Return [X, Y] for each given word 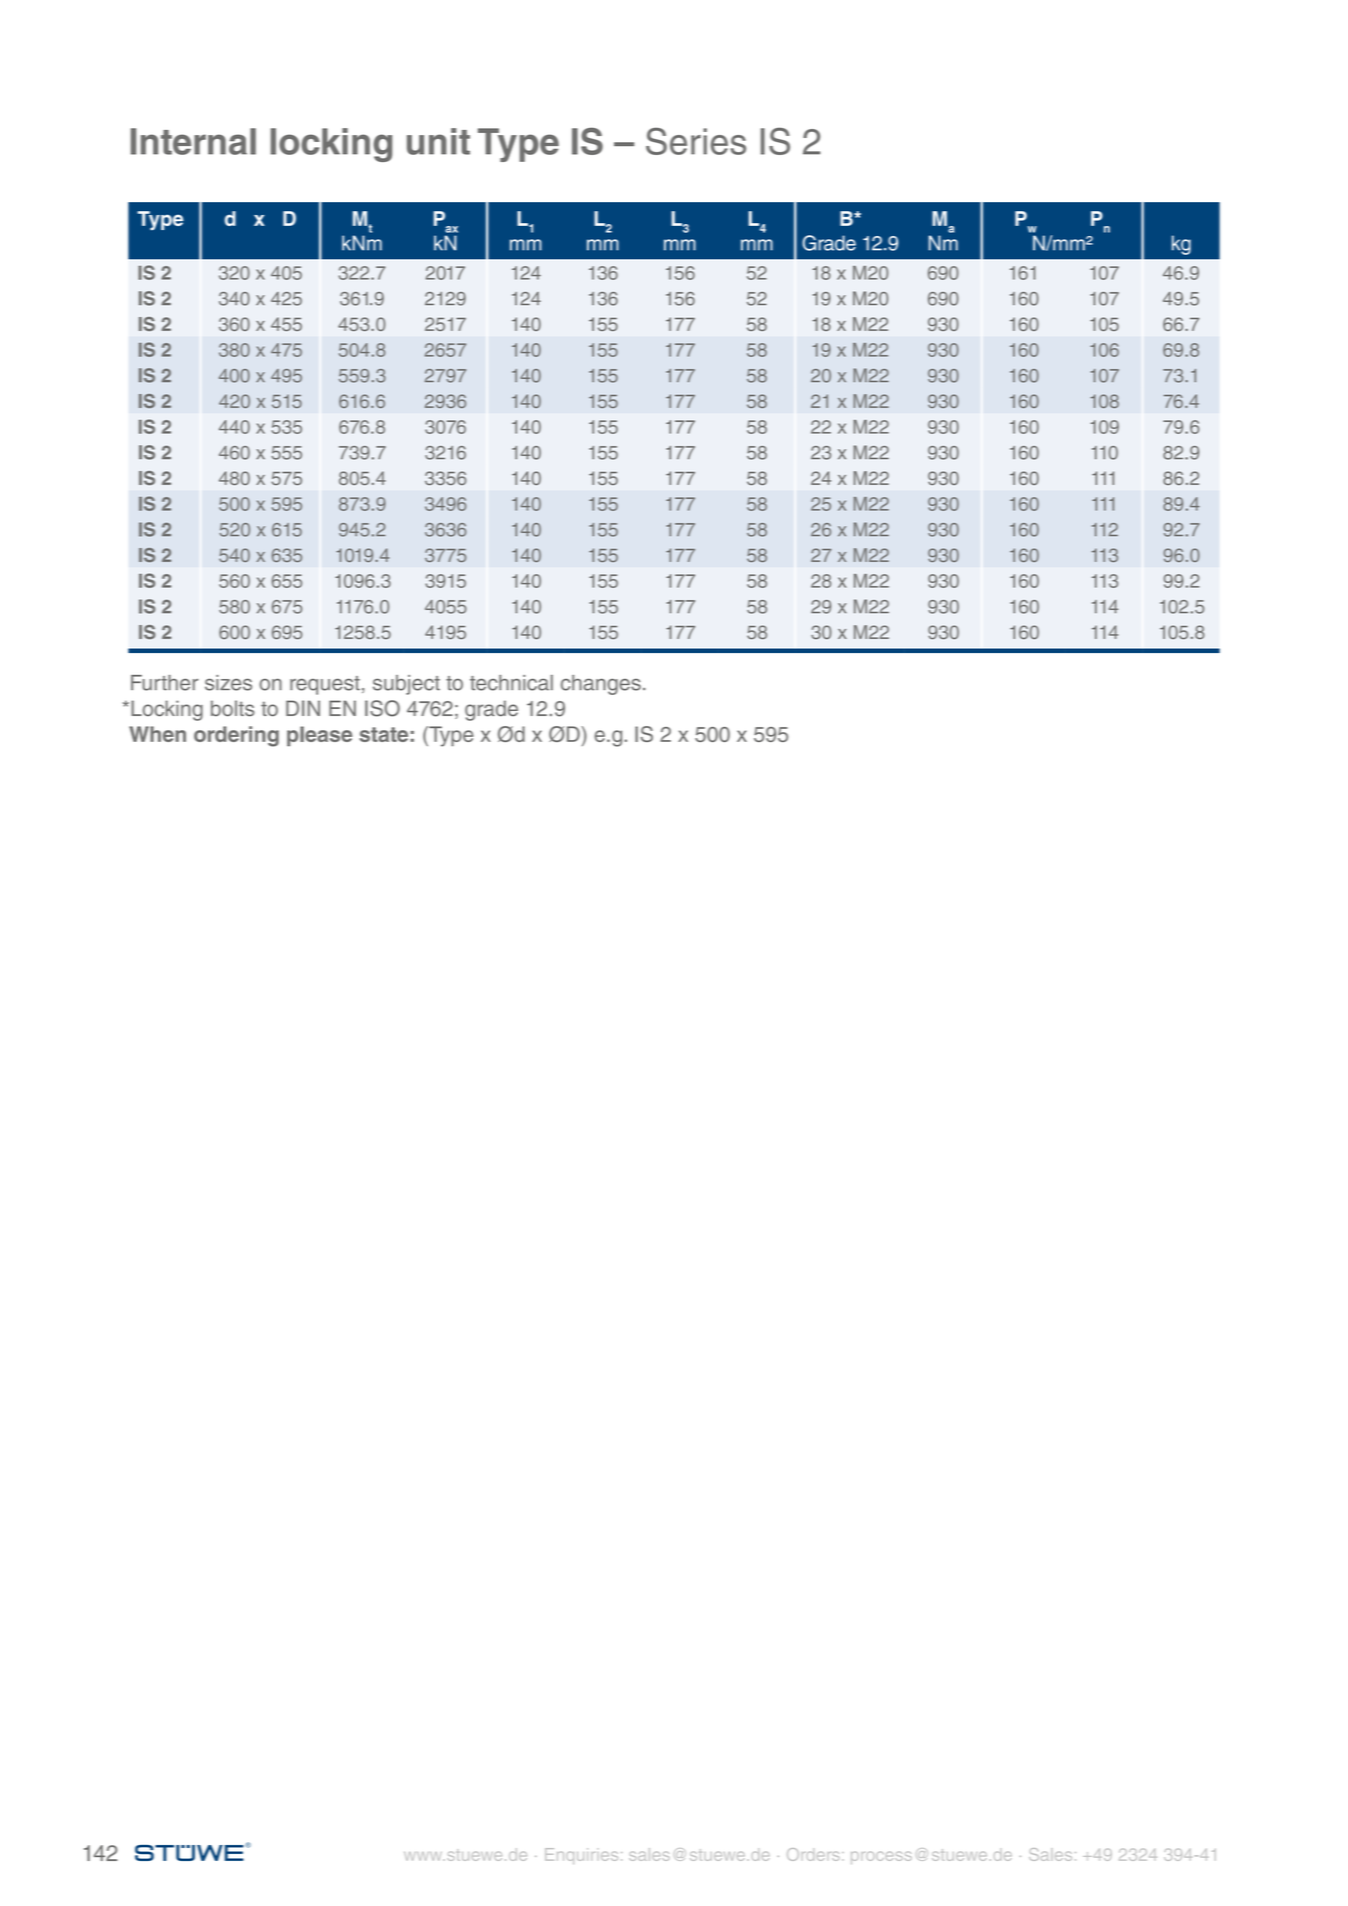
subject [406, 685]
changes [601, 685]
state [383, 734]
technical [511, 683]
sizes [228, 683]
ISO [382, 708]
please [319, 736]
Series [696, 141]
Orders [813, 1854]
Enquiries [581, 1856]
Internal [193, 141]
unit [438, 141]
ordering [236, 736]
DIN [303, 708]
